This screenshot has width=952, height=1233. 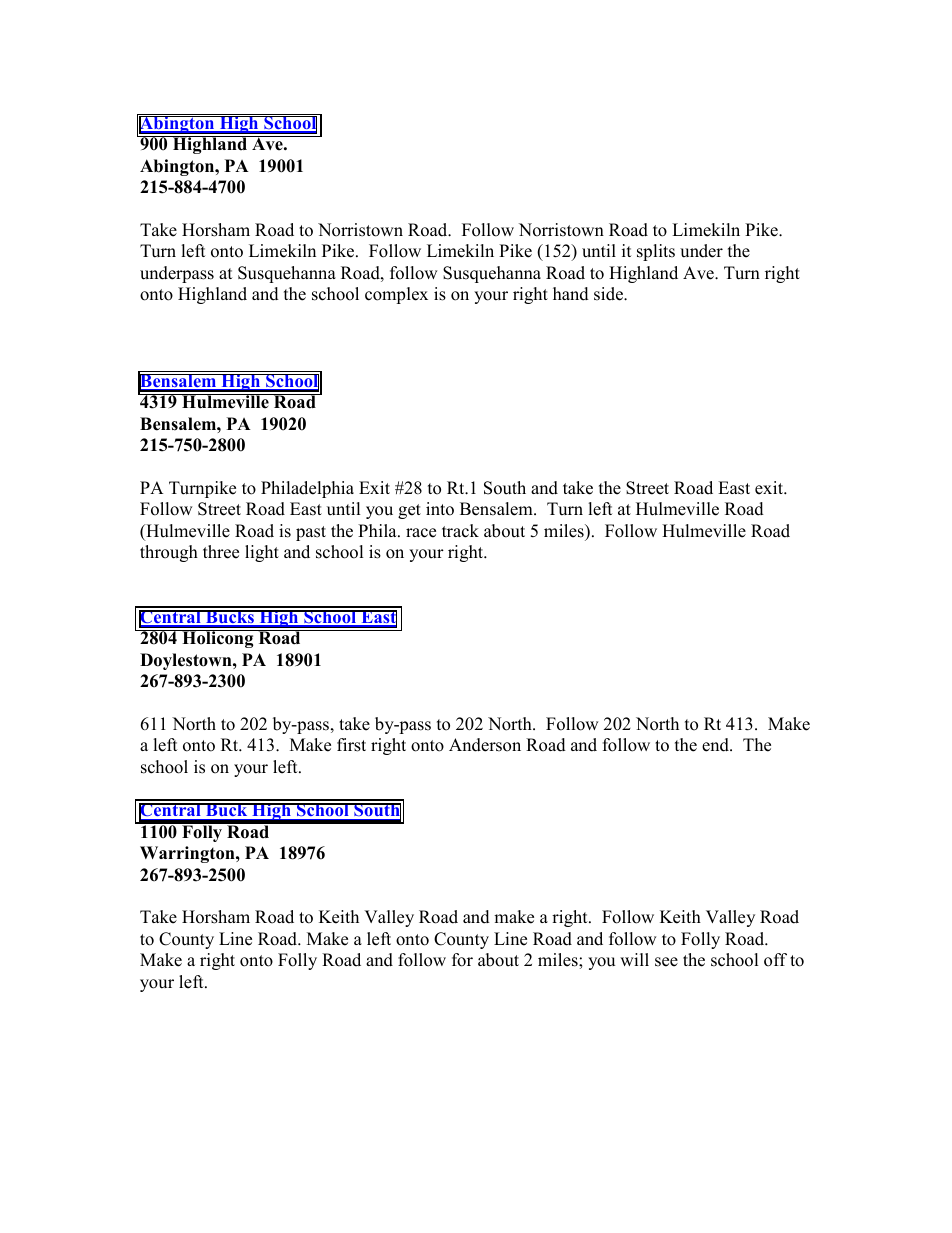 What do you see at coordinates (571, 294) in the screenshot?
I see `hand` at bounding box center [571, 294].
